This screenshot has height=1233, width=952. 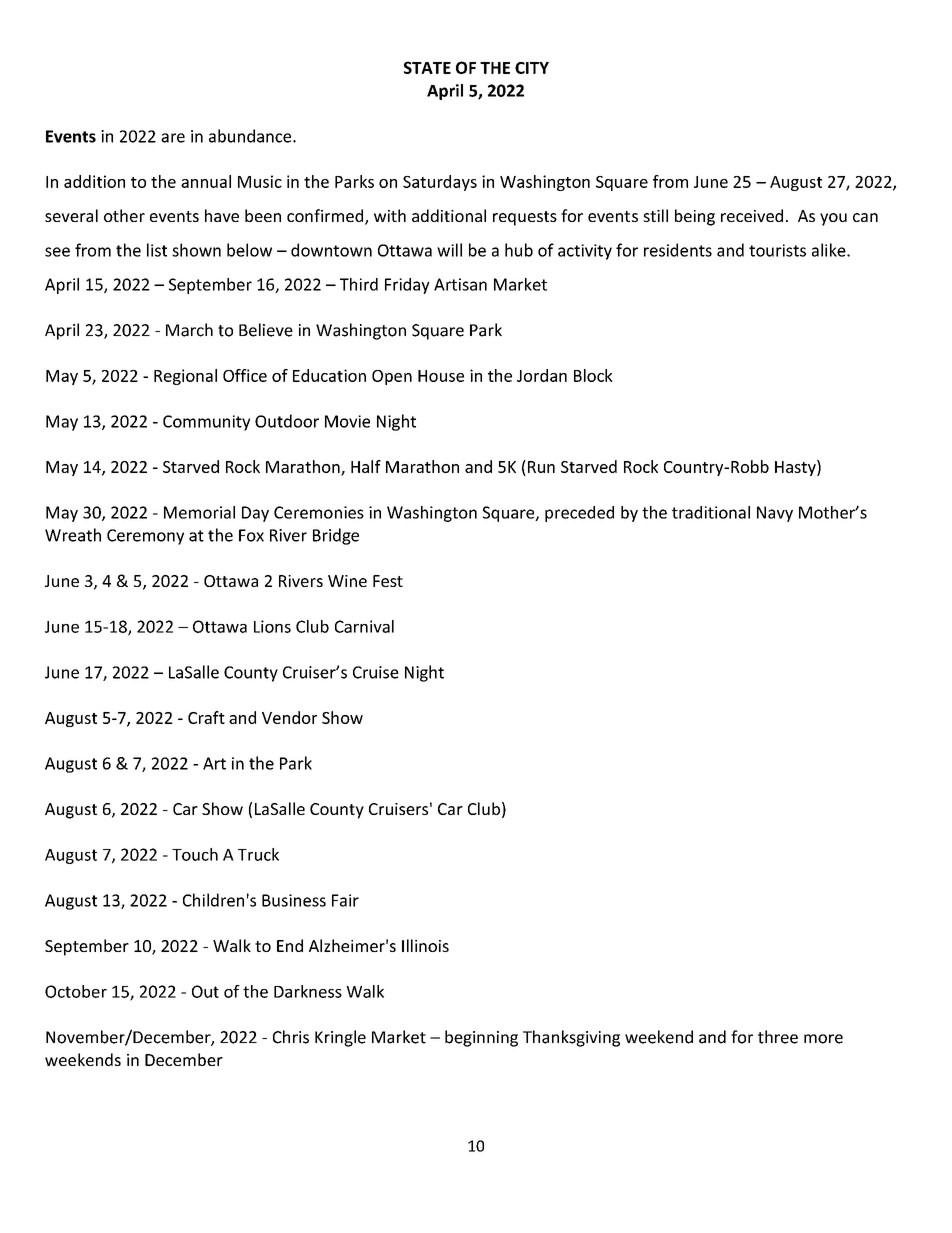 I want to click on March, so click(x=189, y=330).
